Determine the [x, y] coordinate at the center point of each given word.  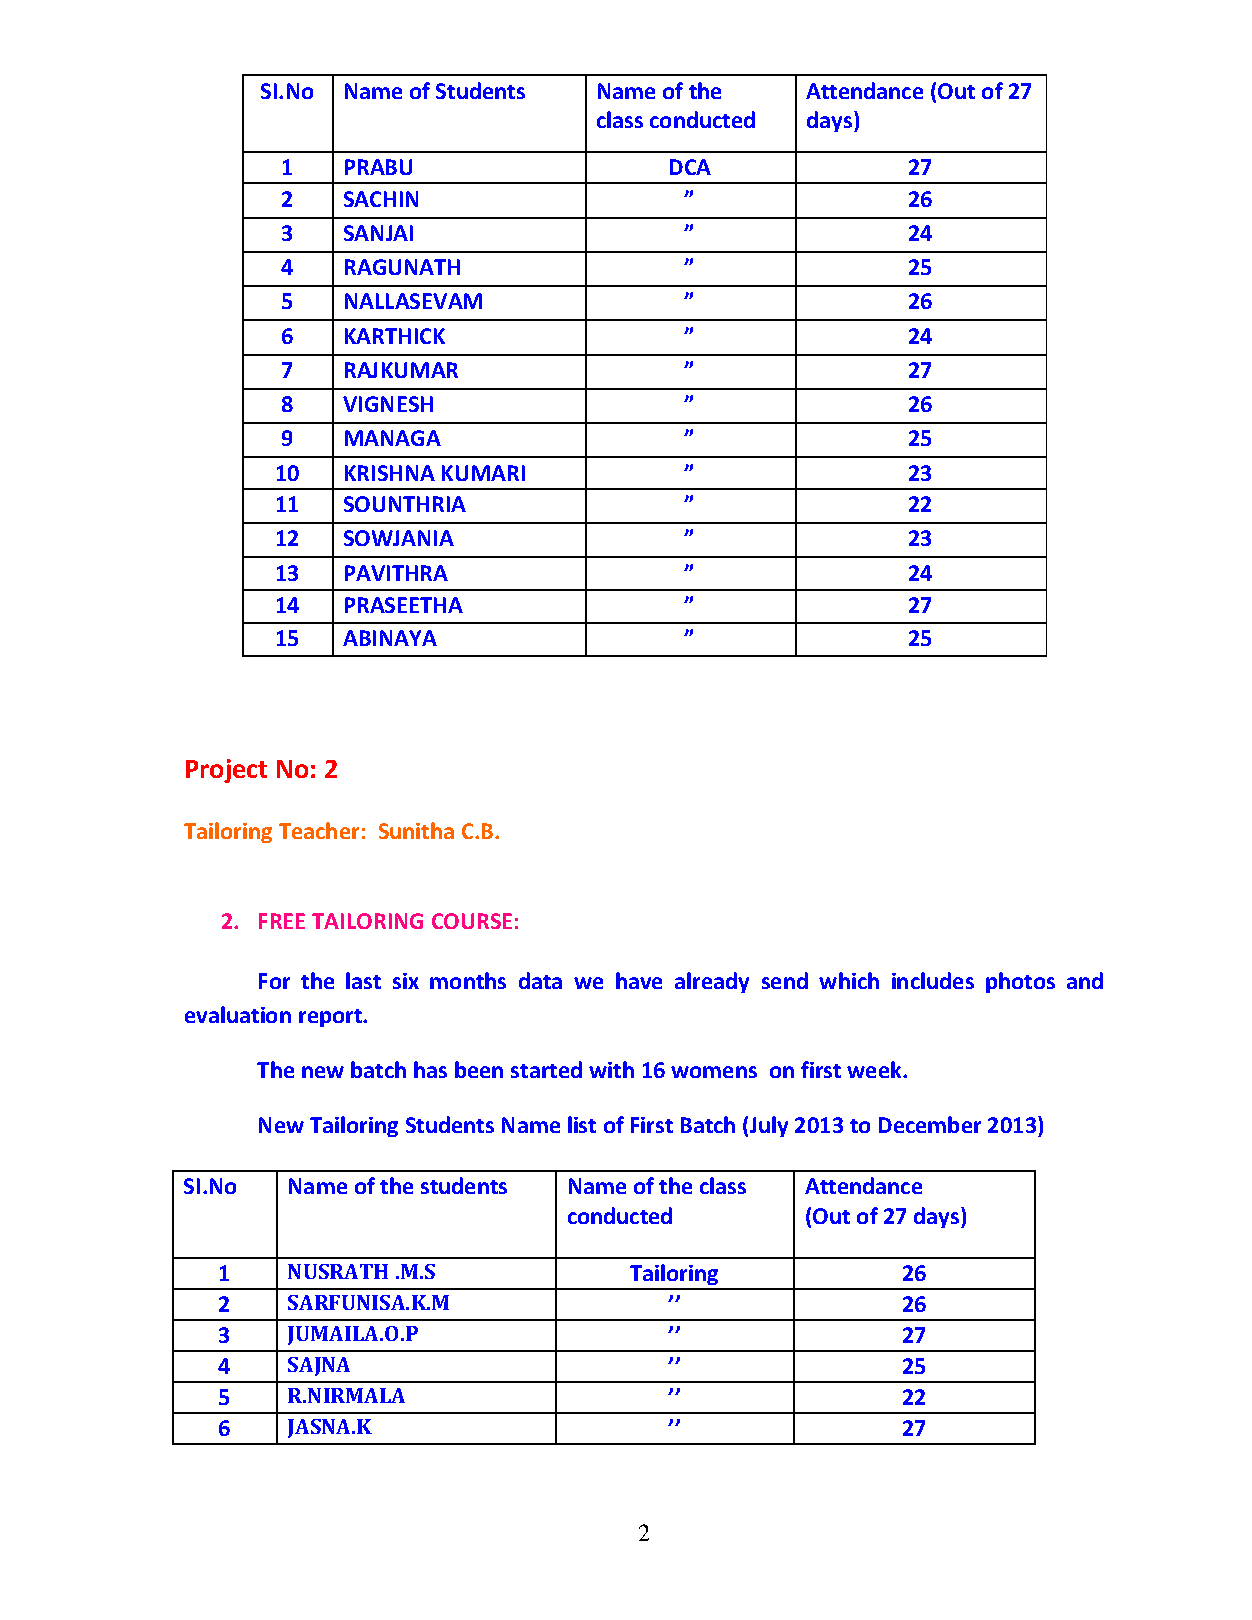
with [611, 1069]
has [430, 1069]
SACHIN [381, 199]
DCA [690, 167]
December [930, 1124]
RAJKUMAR [401, 370]
